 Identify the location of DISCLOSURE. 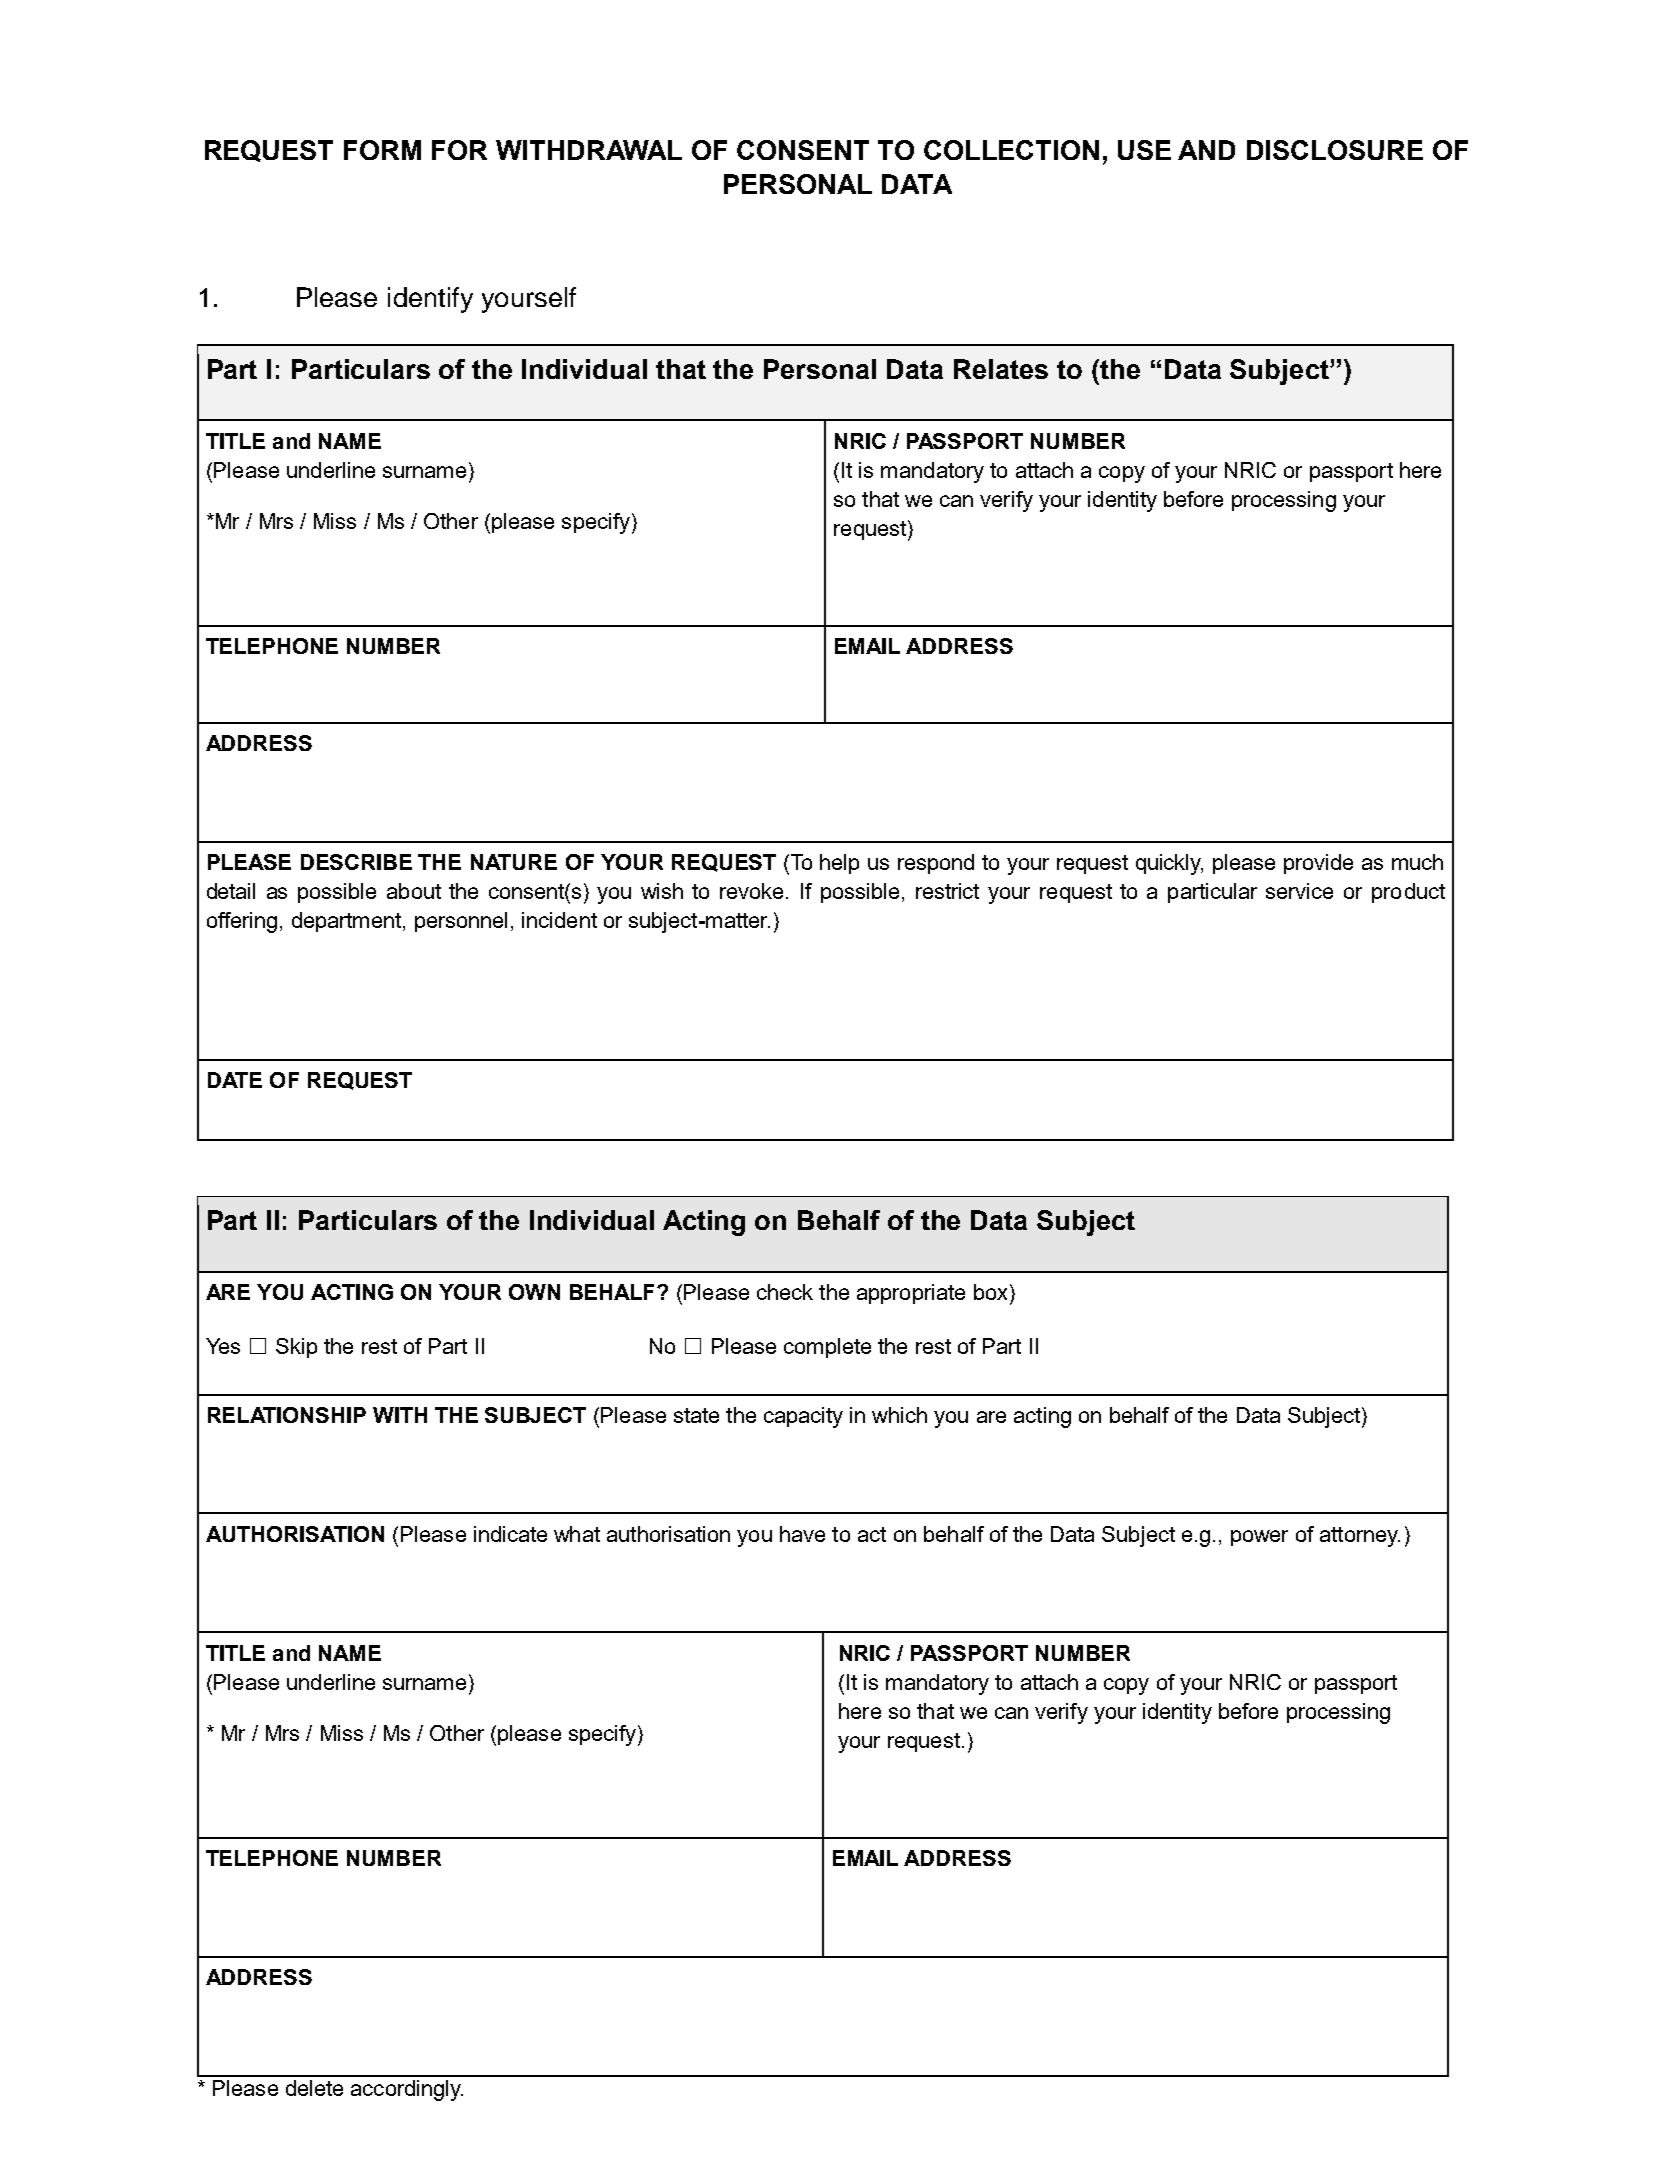
(1335, 150).
